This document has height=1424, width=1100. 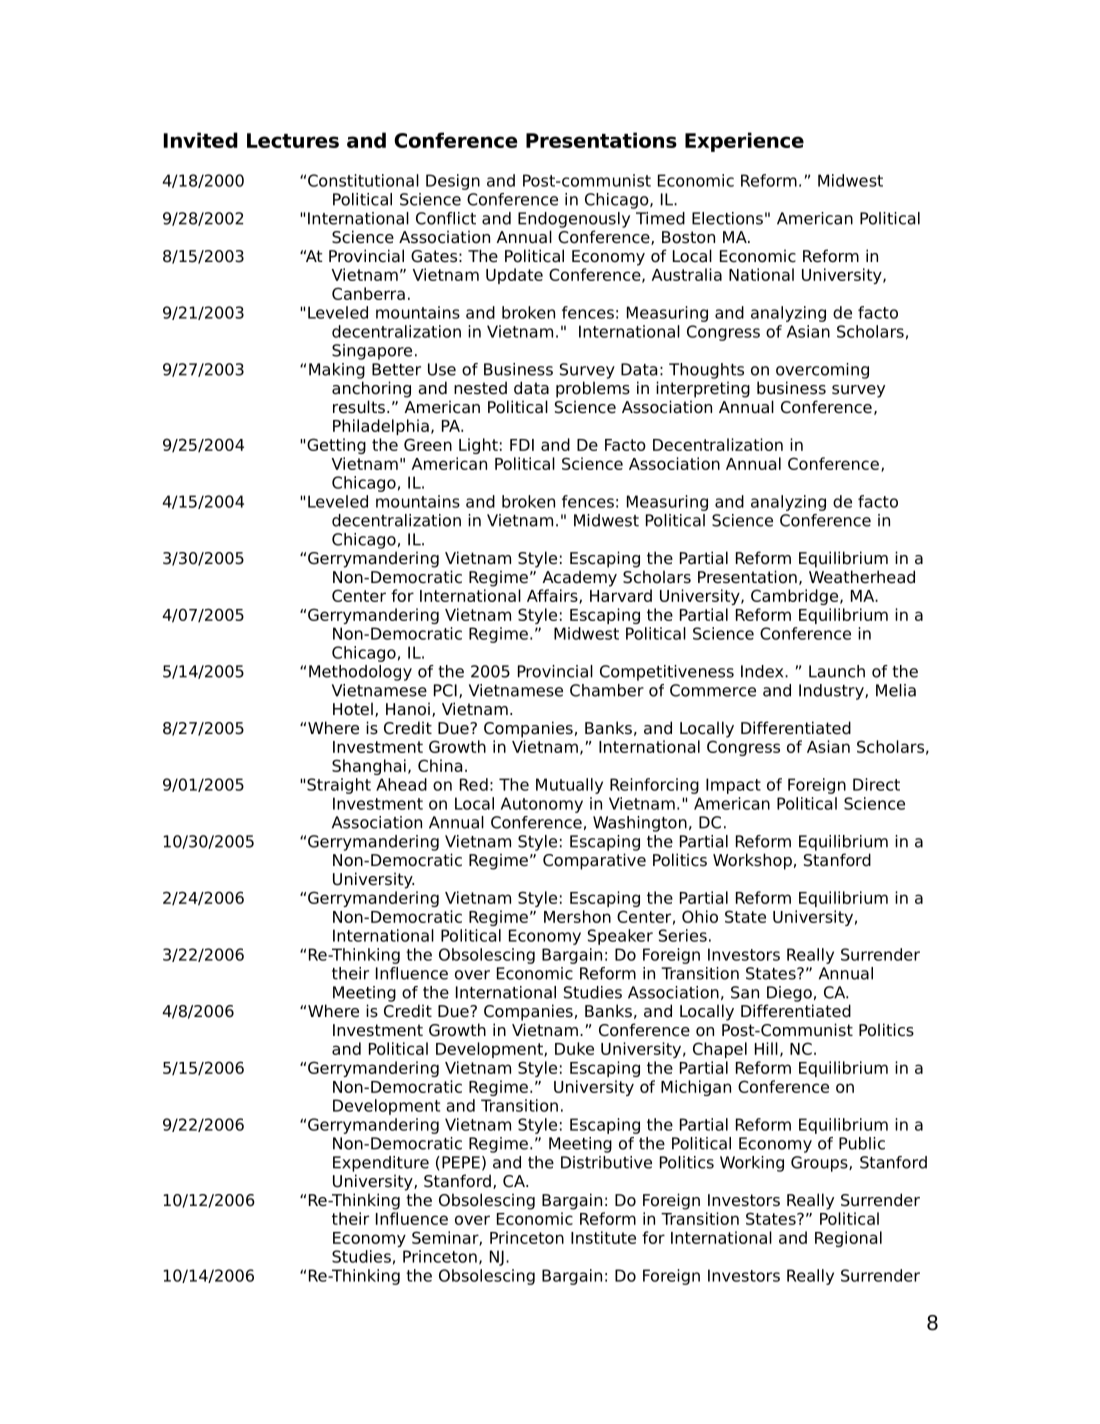 What do you see at coordinates (293, 140) in the document?
I see `Lectures` at bounding box center [293, 140].
